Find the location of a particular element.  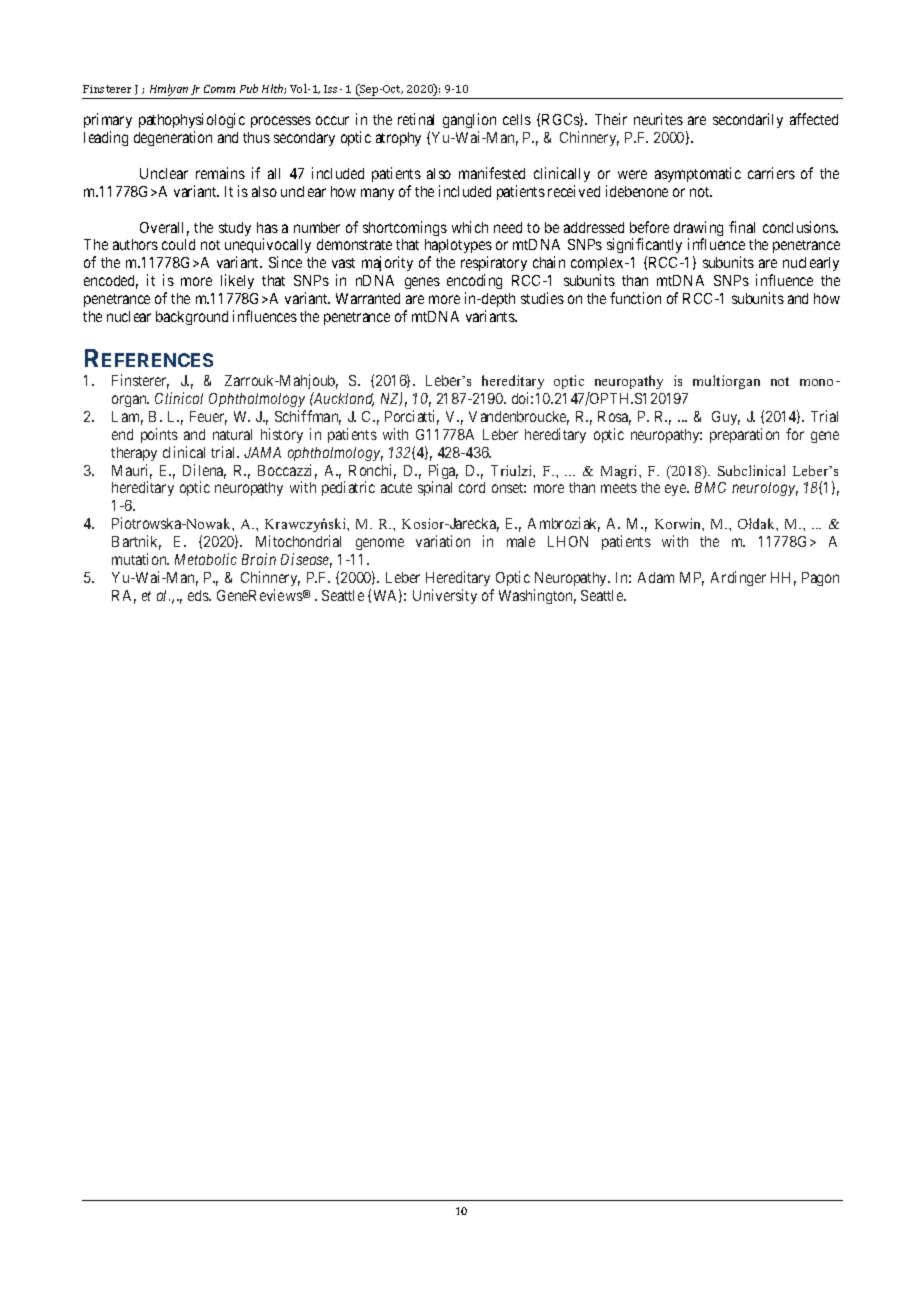

background is located at coordinates (192, 318).
